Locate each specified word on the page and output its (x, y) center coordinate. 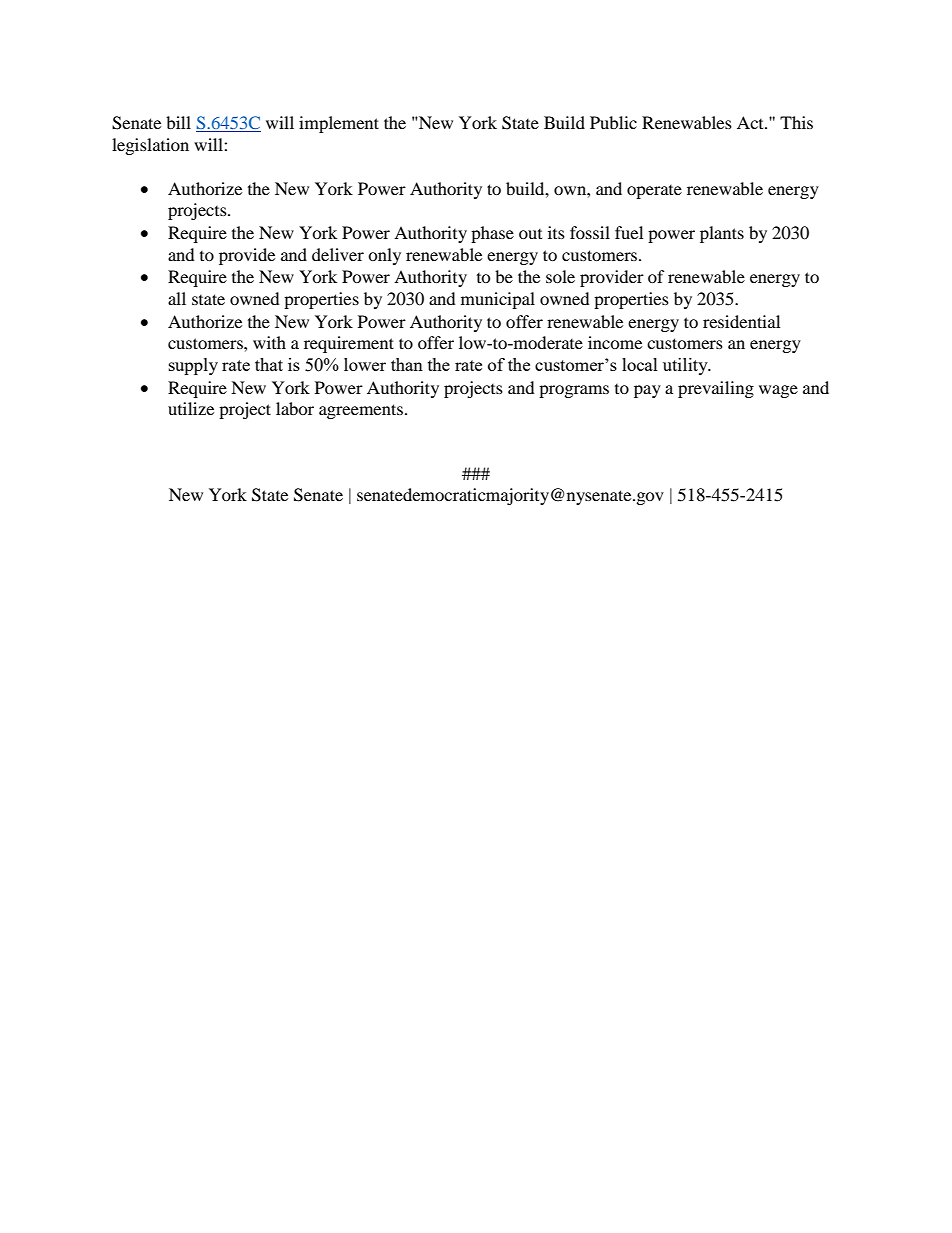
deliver (338, 254)
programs (574, 391)
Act (751, 122)
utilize (191, 408)
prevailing (716, 389)
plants (722, 234)
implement (339, 124)
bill (178, 122)
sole (560, 276)
